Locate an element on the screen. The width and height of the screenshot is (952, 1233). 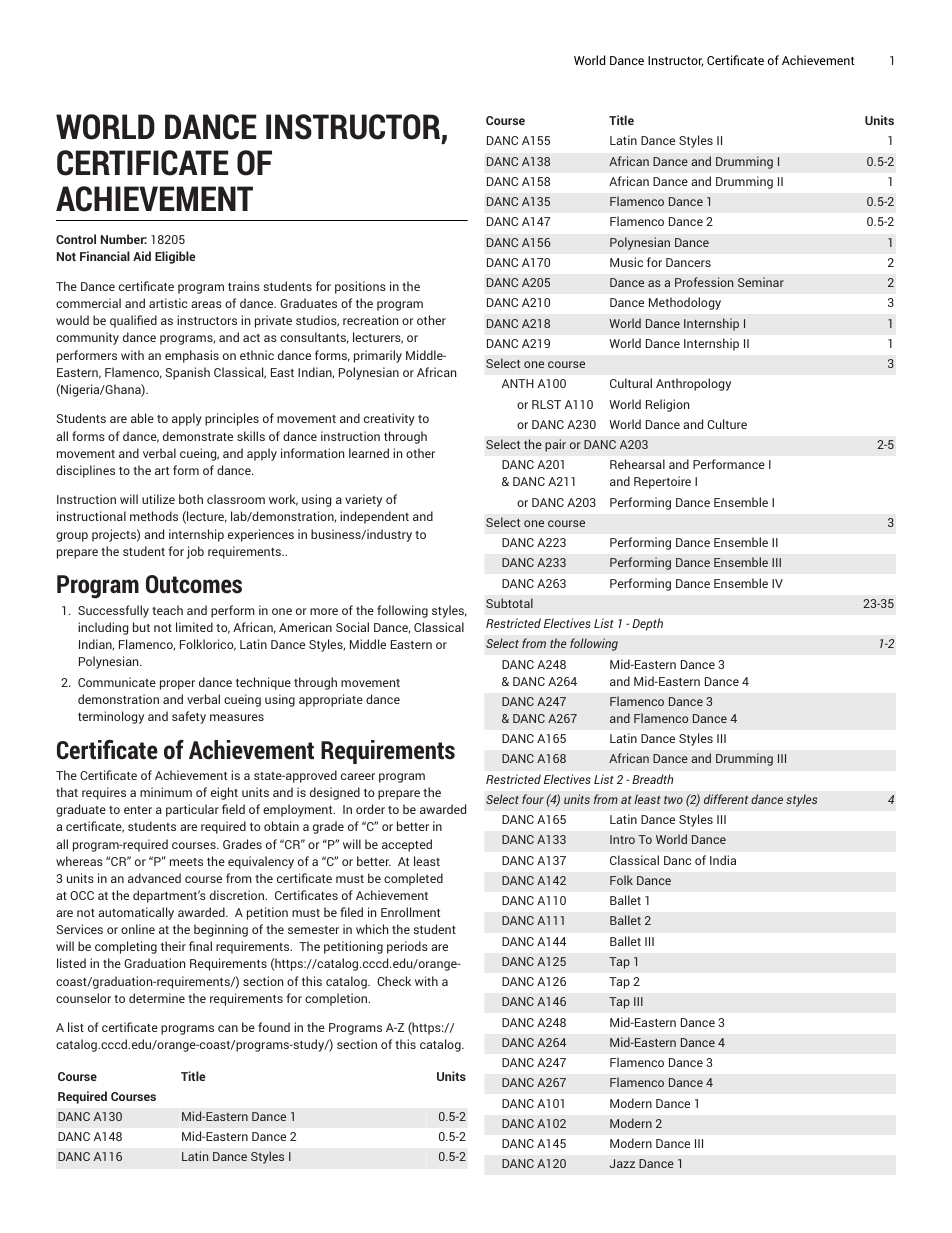
Intro is located at coordinates (622, 839).
